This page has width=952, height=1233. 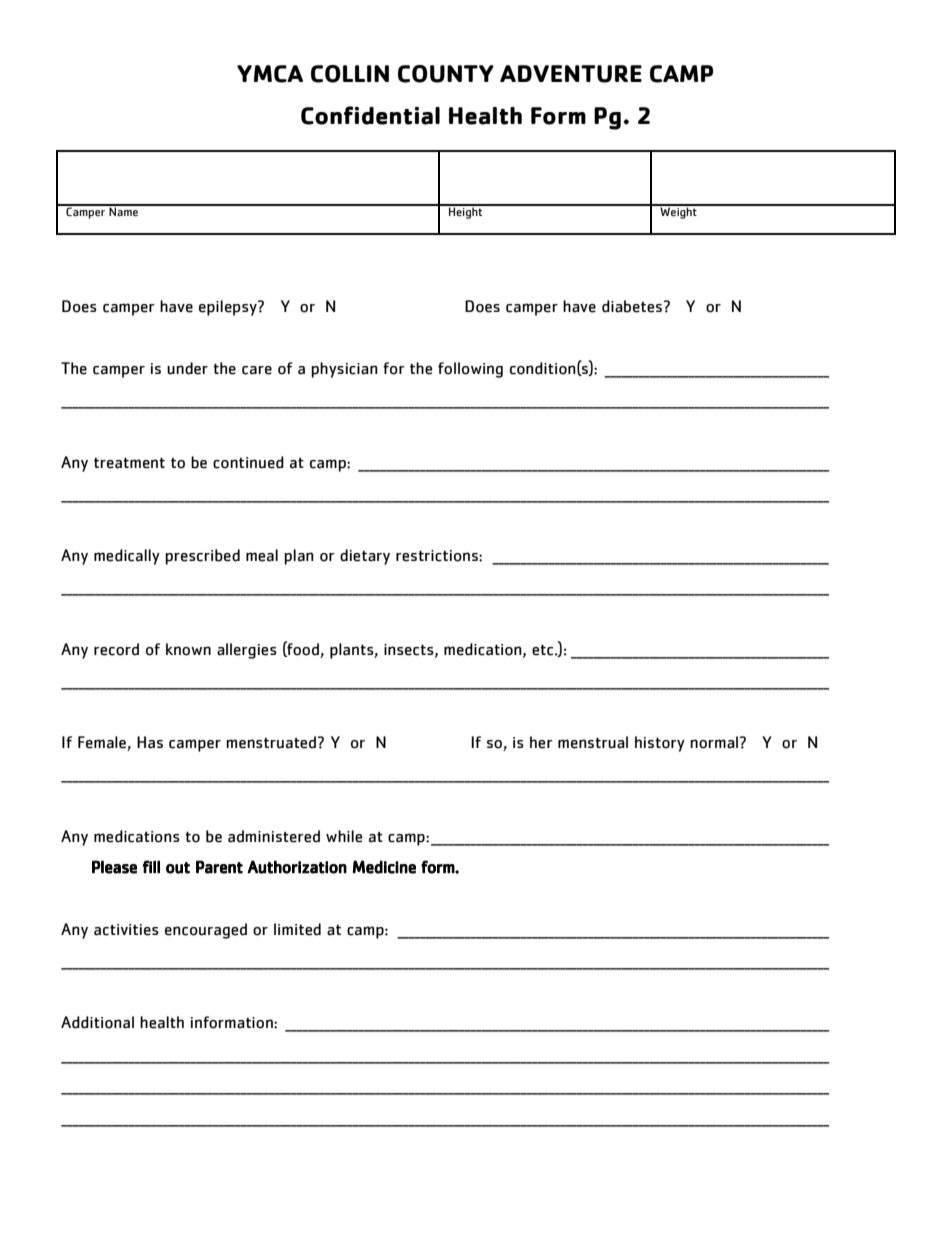 I want to click on ADVENTURE, so click(x=571, y=74).
